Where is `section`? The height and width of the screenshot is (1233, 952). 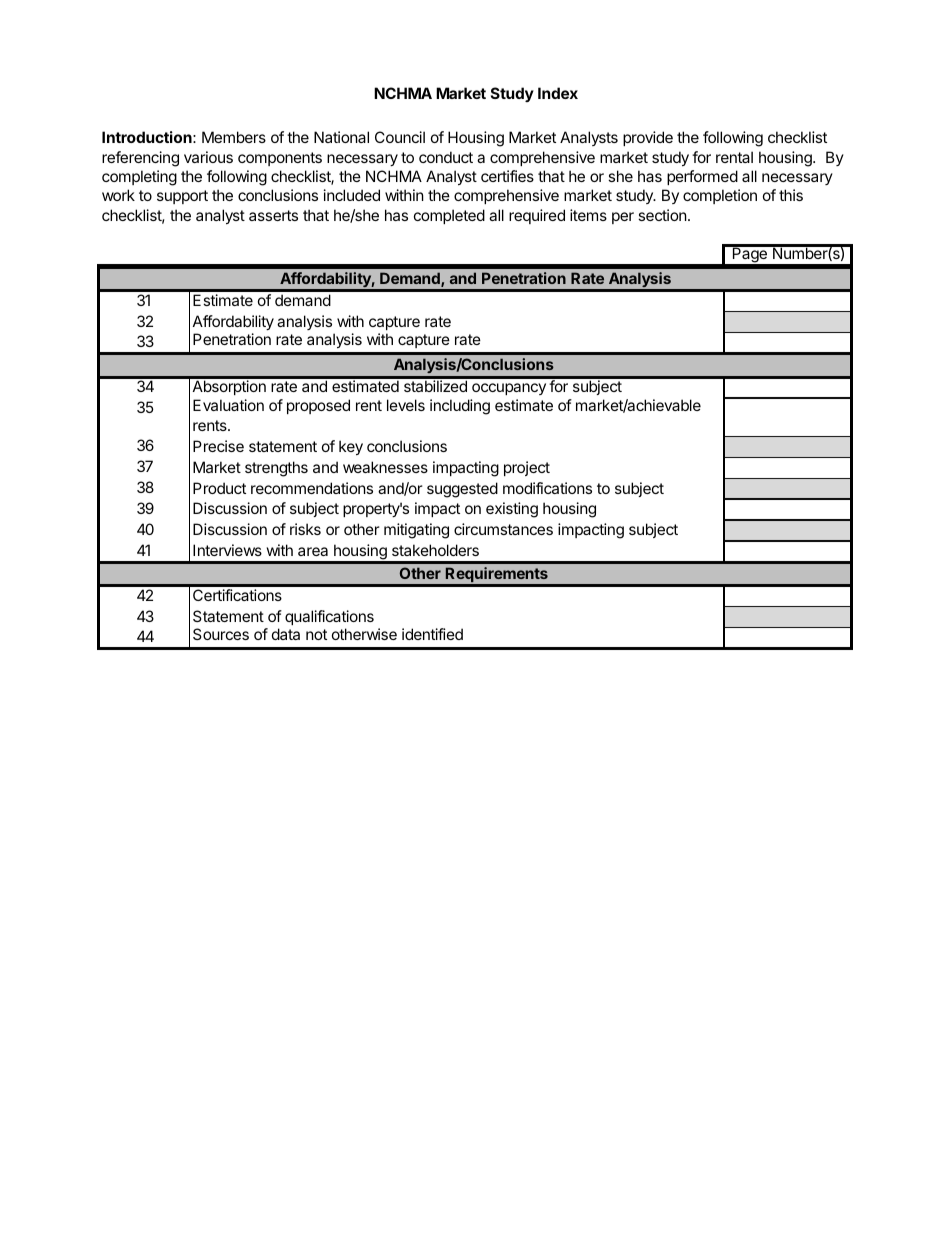
section is located at coordinates (662, 215).
